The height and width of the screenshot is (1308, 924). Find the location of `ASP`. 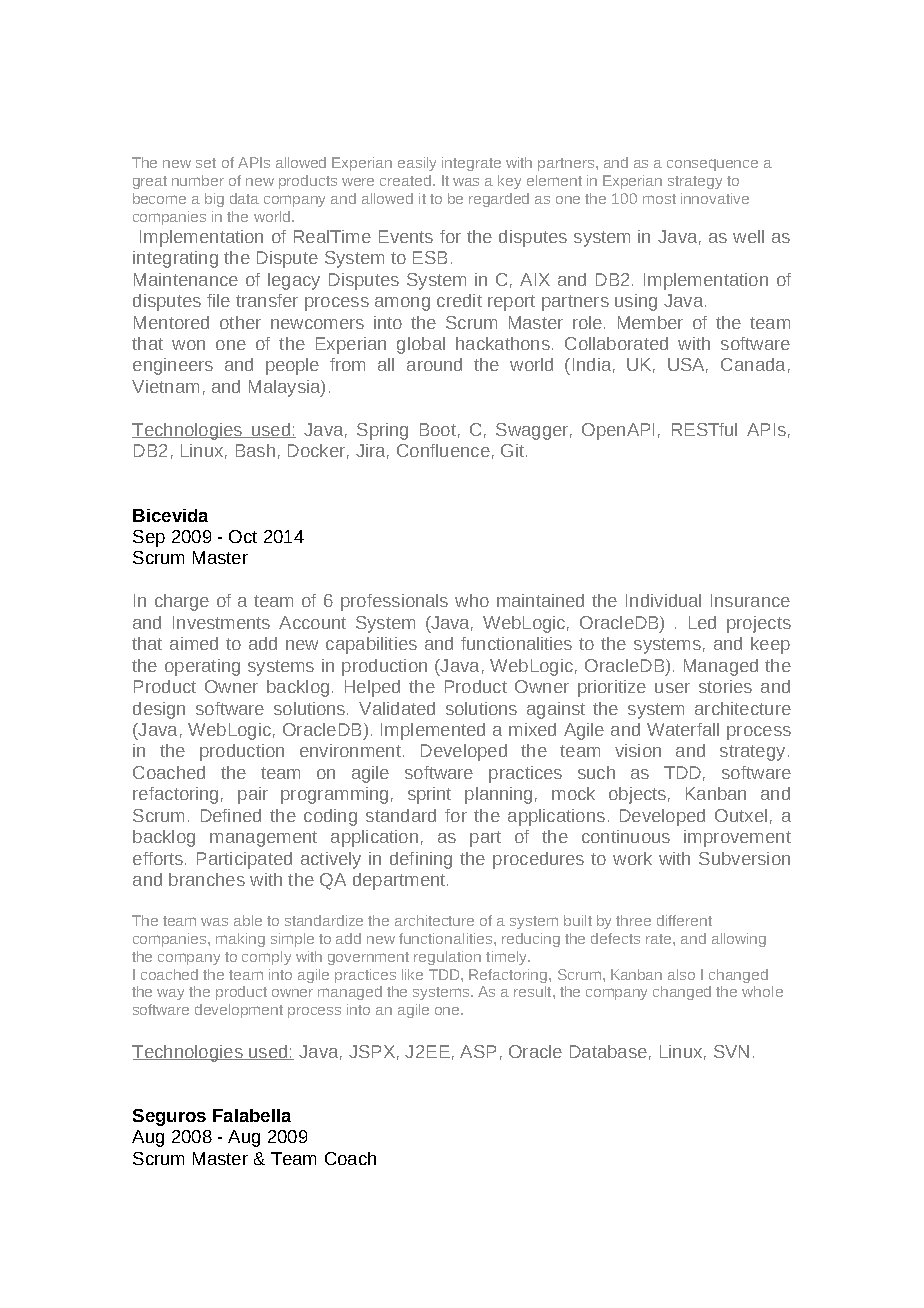

ASP is located at coordinates (478, 1051).
